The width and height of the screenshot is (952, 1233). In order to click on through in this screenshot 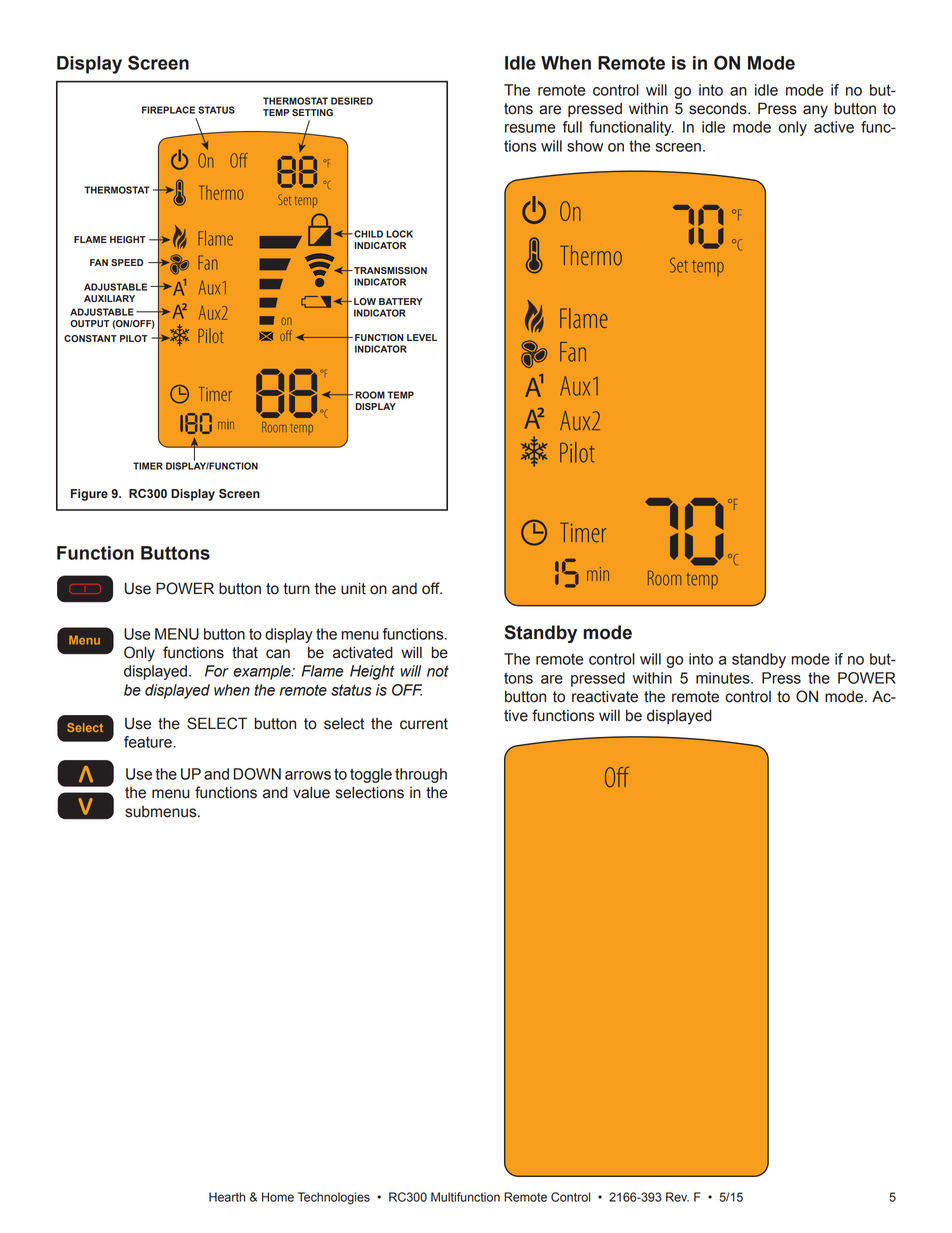, I will do `click(421, 775)`.
